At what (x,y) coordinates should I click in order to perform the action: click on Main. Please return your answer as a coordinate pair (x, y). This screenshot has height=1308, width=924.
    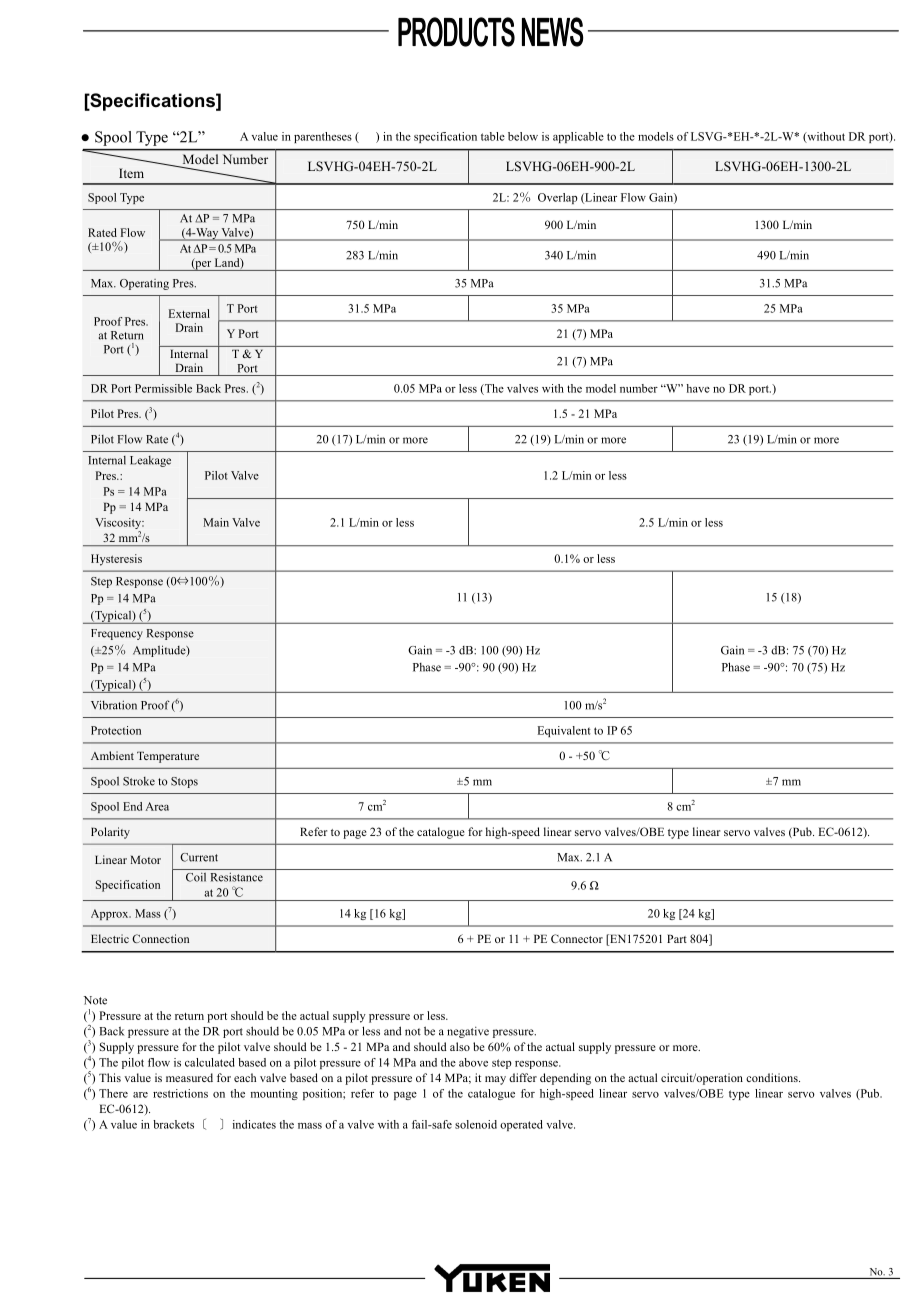
    Looking at the image, I should click on (216, 522).
